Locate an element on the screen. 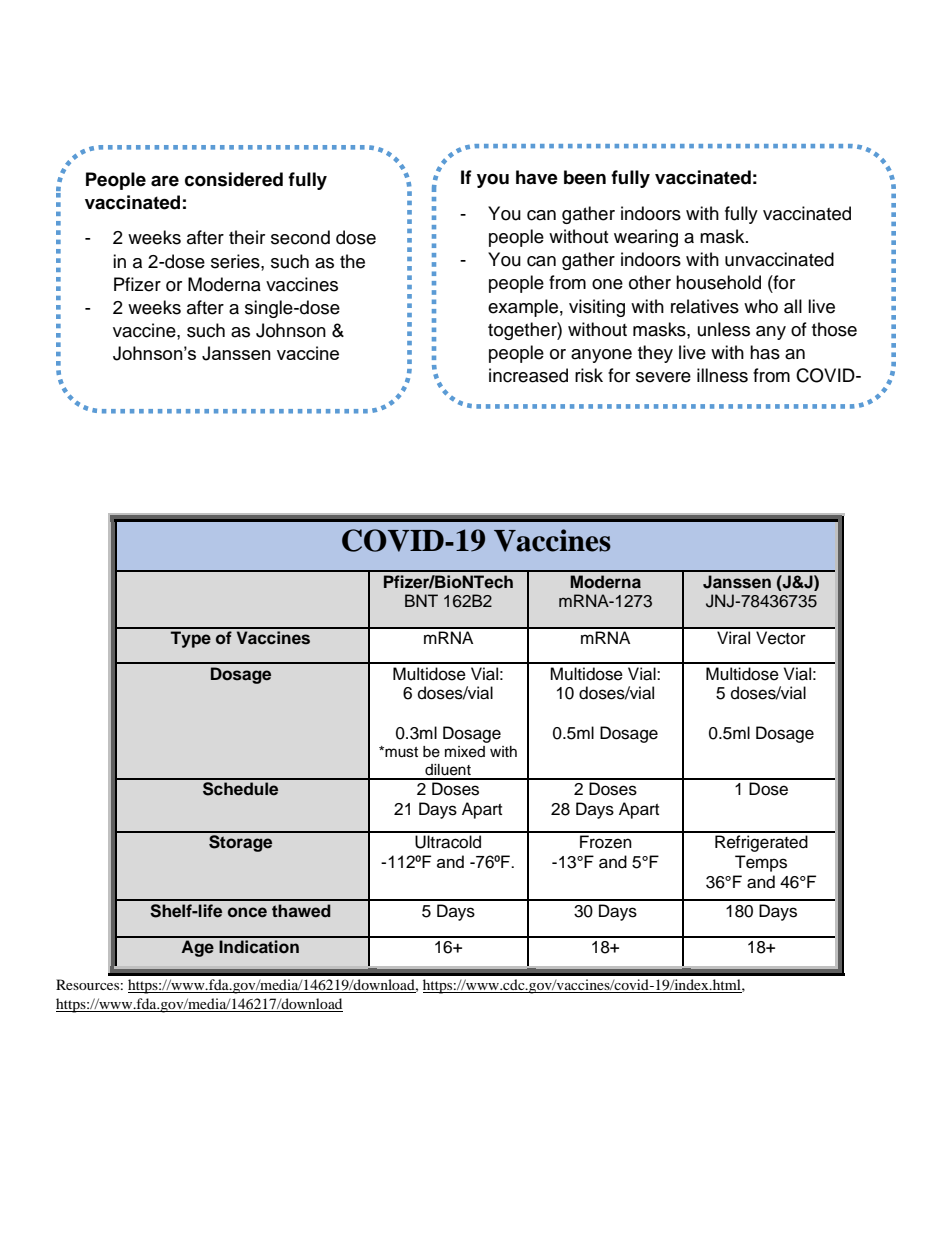 This screenshot has width=952, height=1233. have is located at coordinates (537, 177).
